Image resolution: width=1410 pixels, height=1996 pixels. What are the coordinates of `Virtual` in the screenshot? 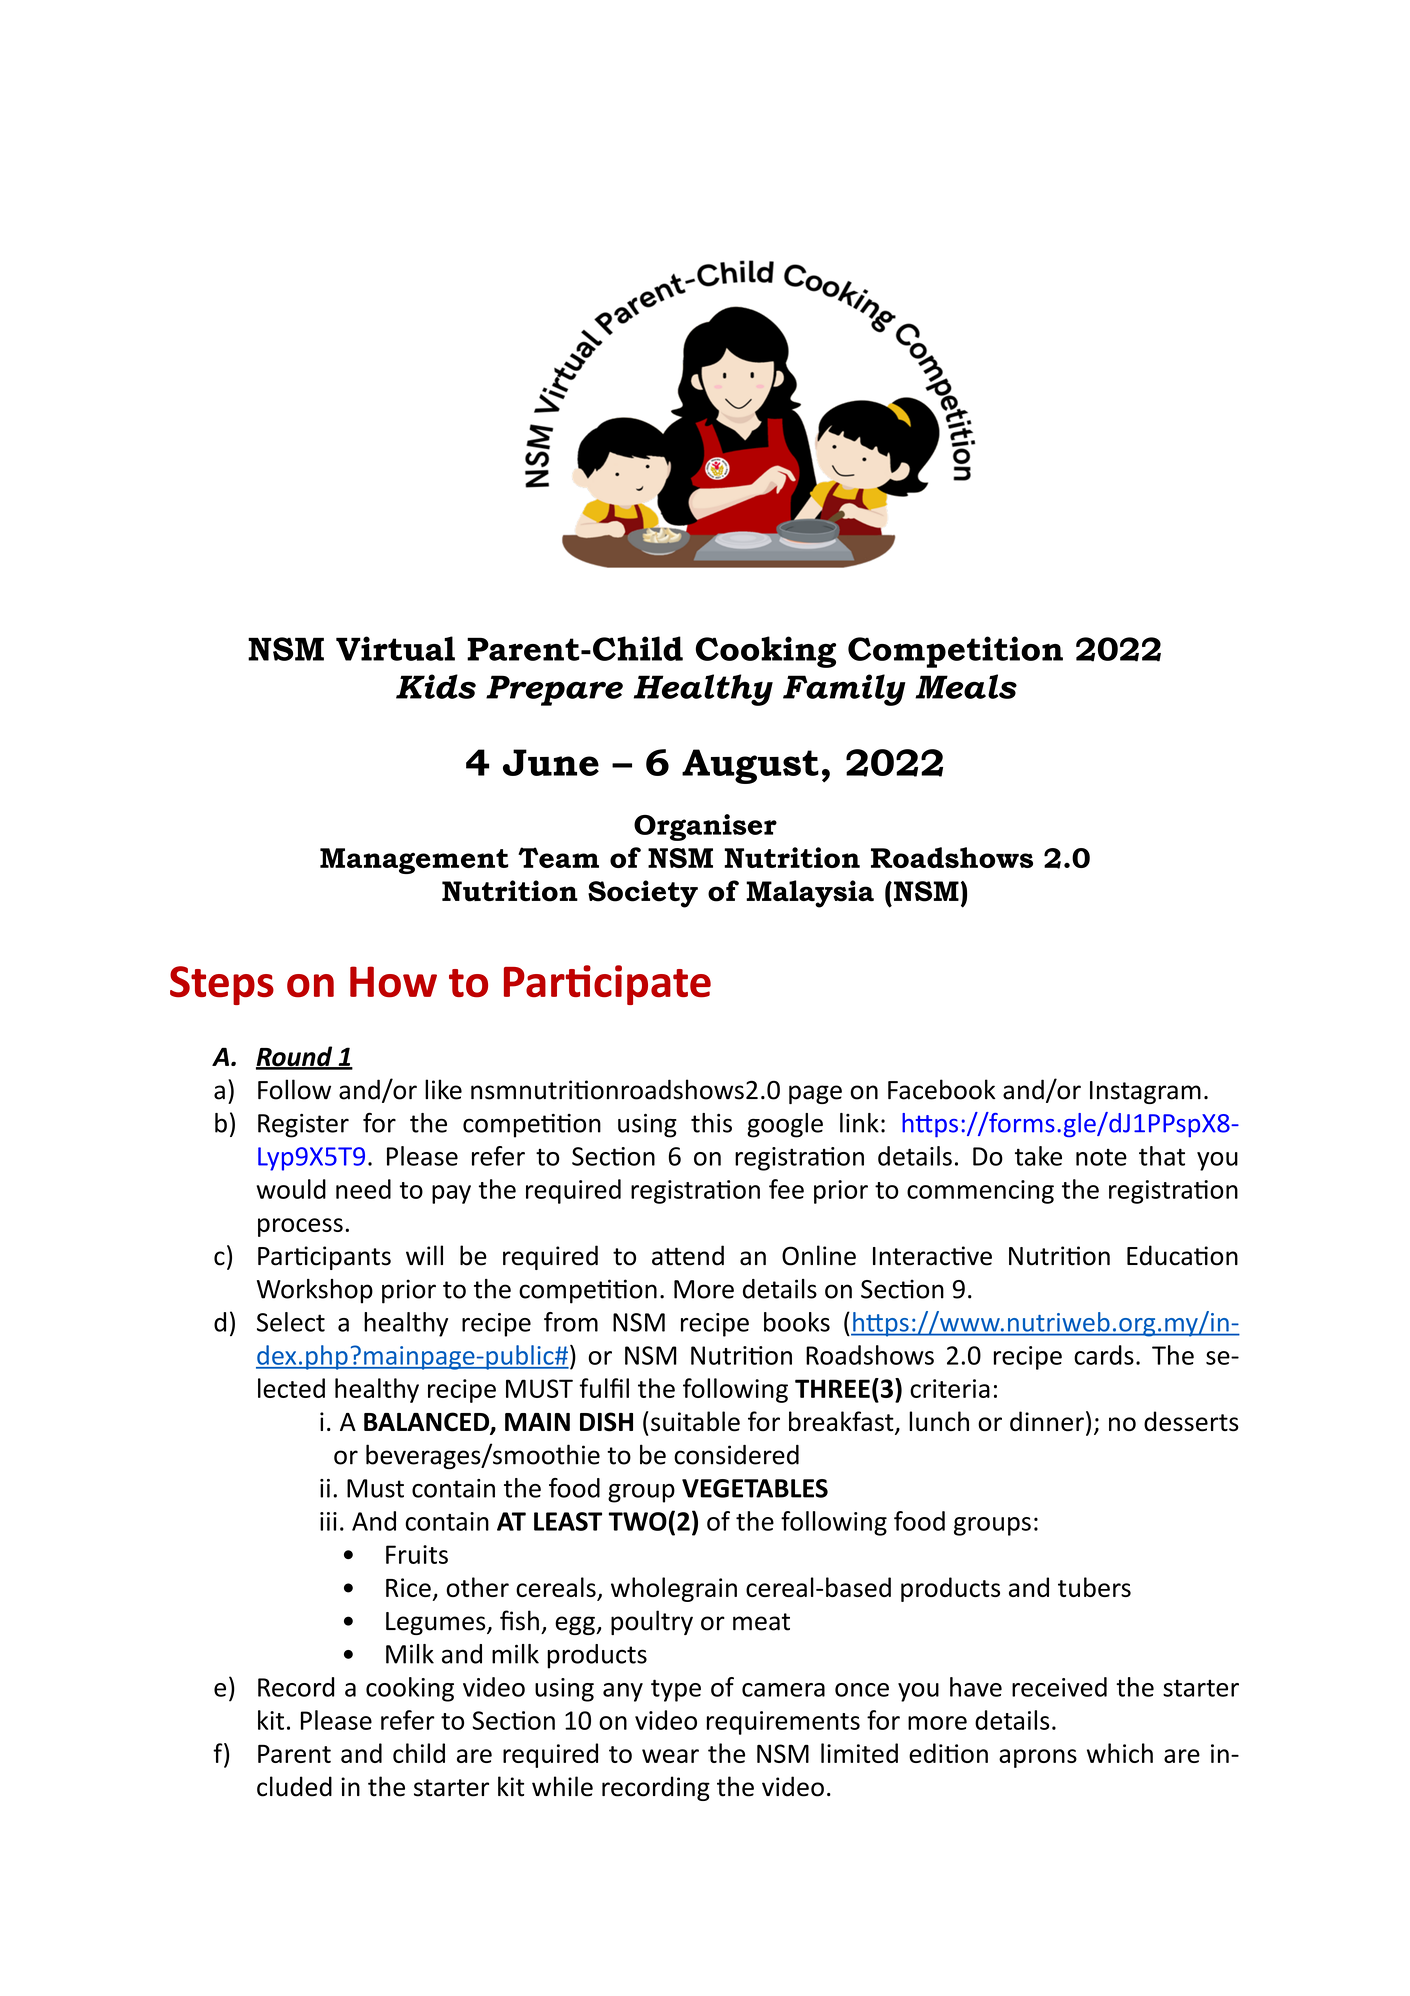 It's located at (395, 648).
